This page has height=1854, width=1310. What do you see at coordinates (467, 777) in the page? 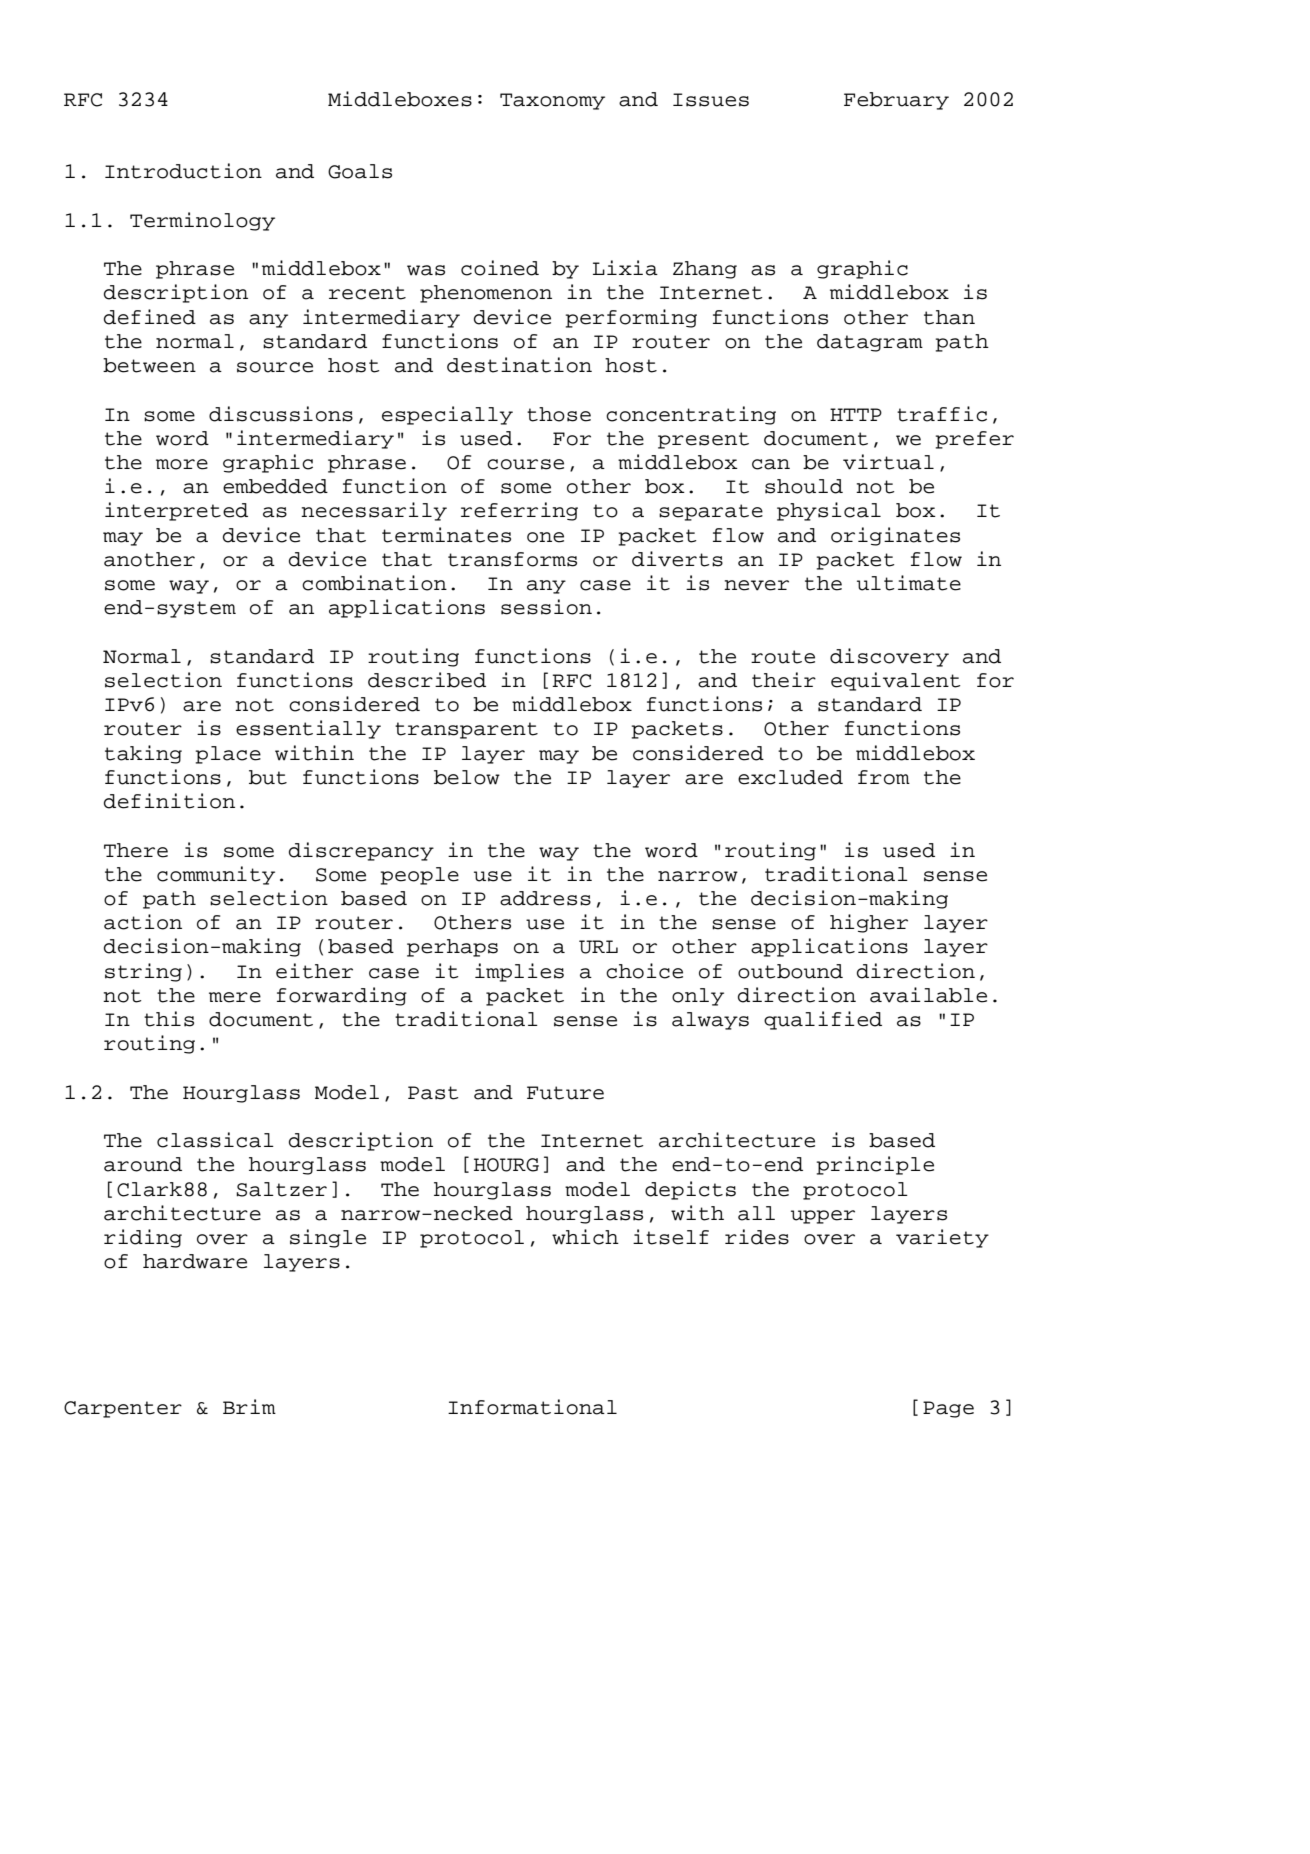
I see `below` at bounding box center [467, 777].
